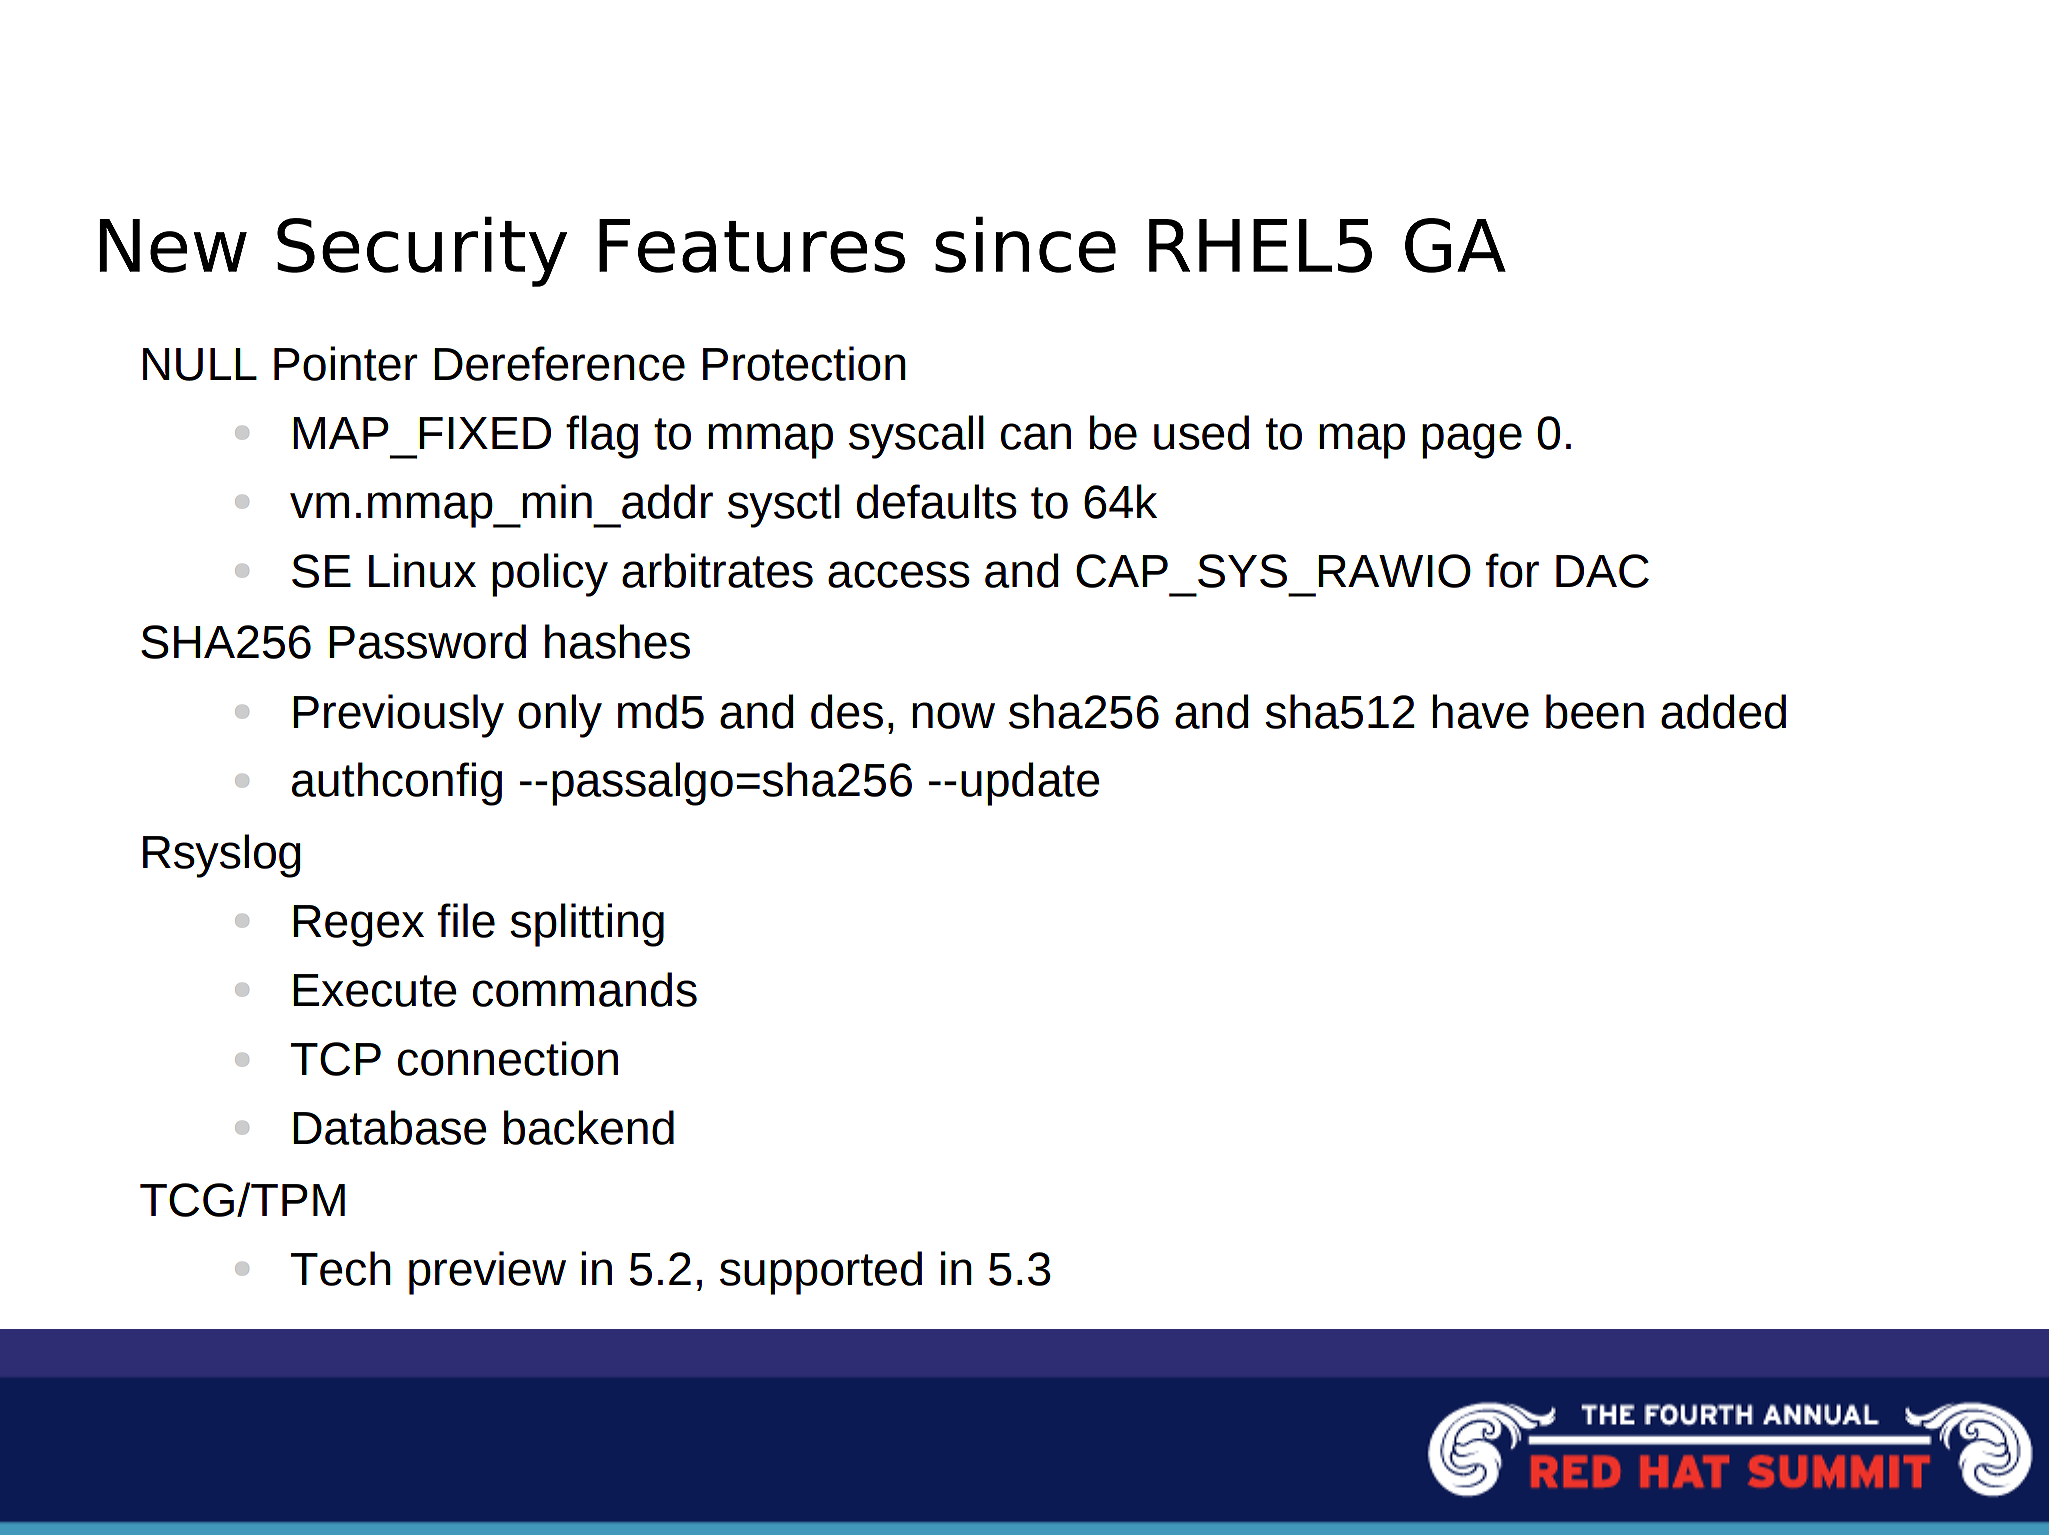 The height and width of the document is (1535, 2049). What do you see at coordinates (341, 1268) in the document?
I see `Tech` at bounding box center [341, 1268].
